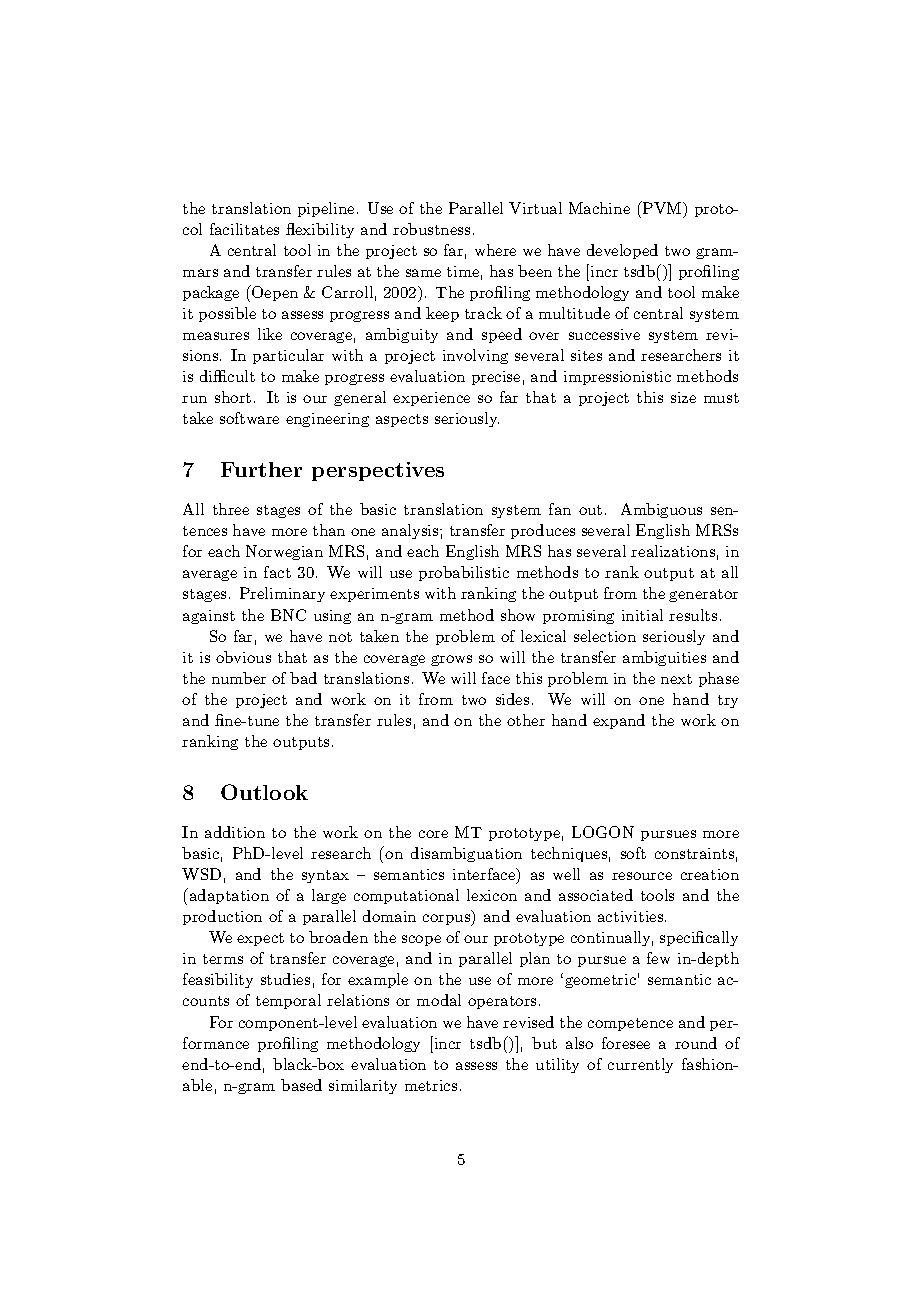 The width and height of the screenshot is (924, 1308). I want to click on resource, so click(642, 876).
